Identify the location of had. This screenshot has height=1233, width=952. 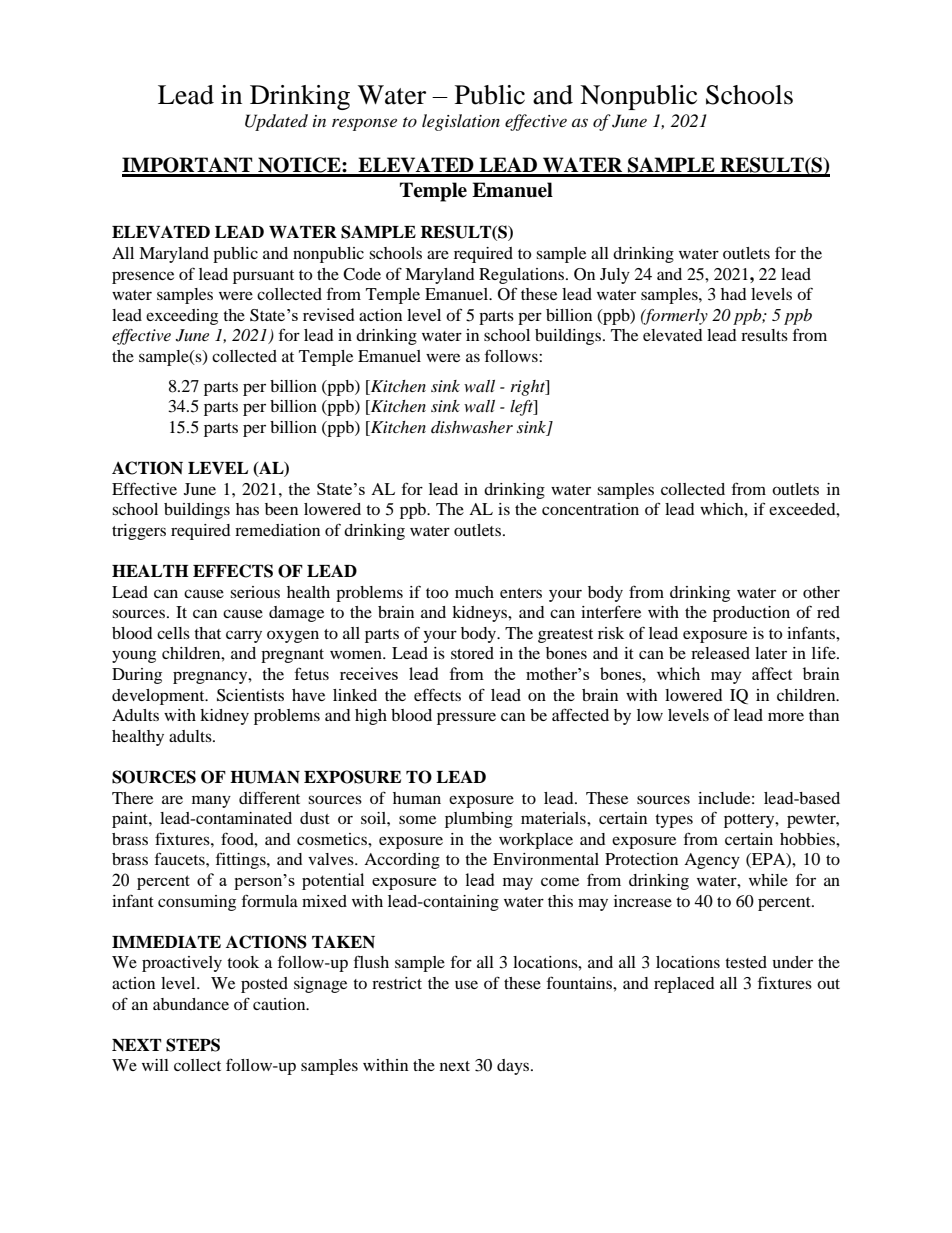
(734, 294).
